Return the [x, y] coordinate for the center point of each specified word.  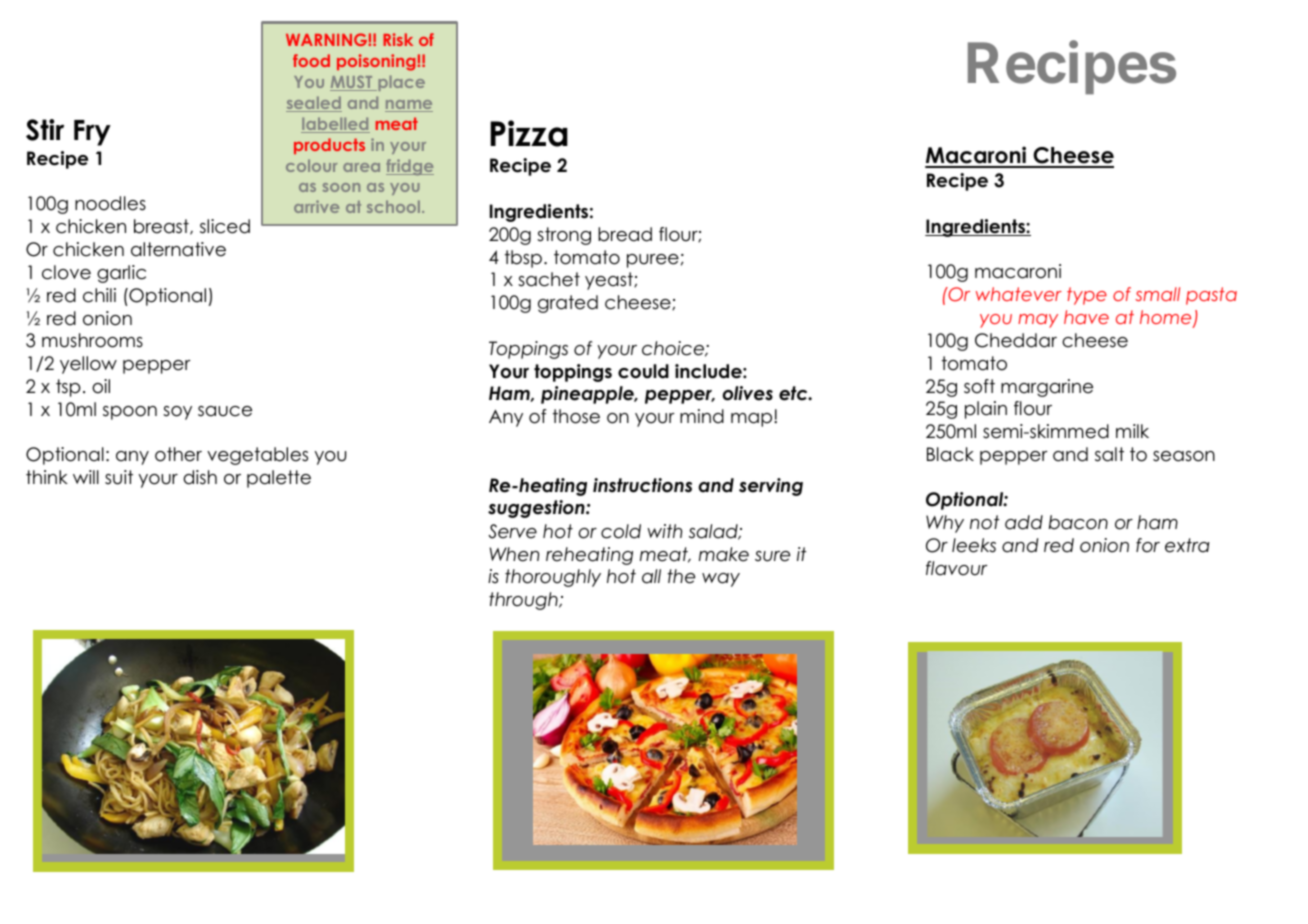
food [311, 60]
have [1086, 317]
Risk [398, 39]
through [524, 601]
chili [99, 295]
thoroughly [553, 578]
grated [568, 304]
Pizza [529, 133]
